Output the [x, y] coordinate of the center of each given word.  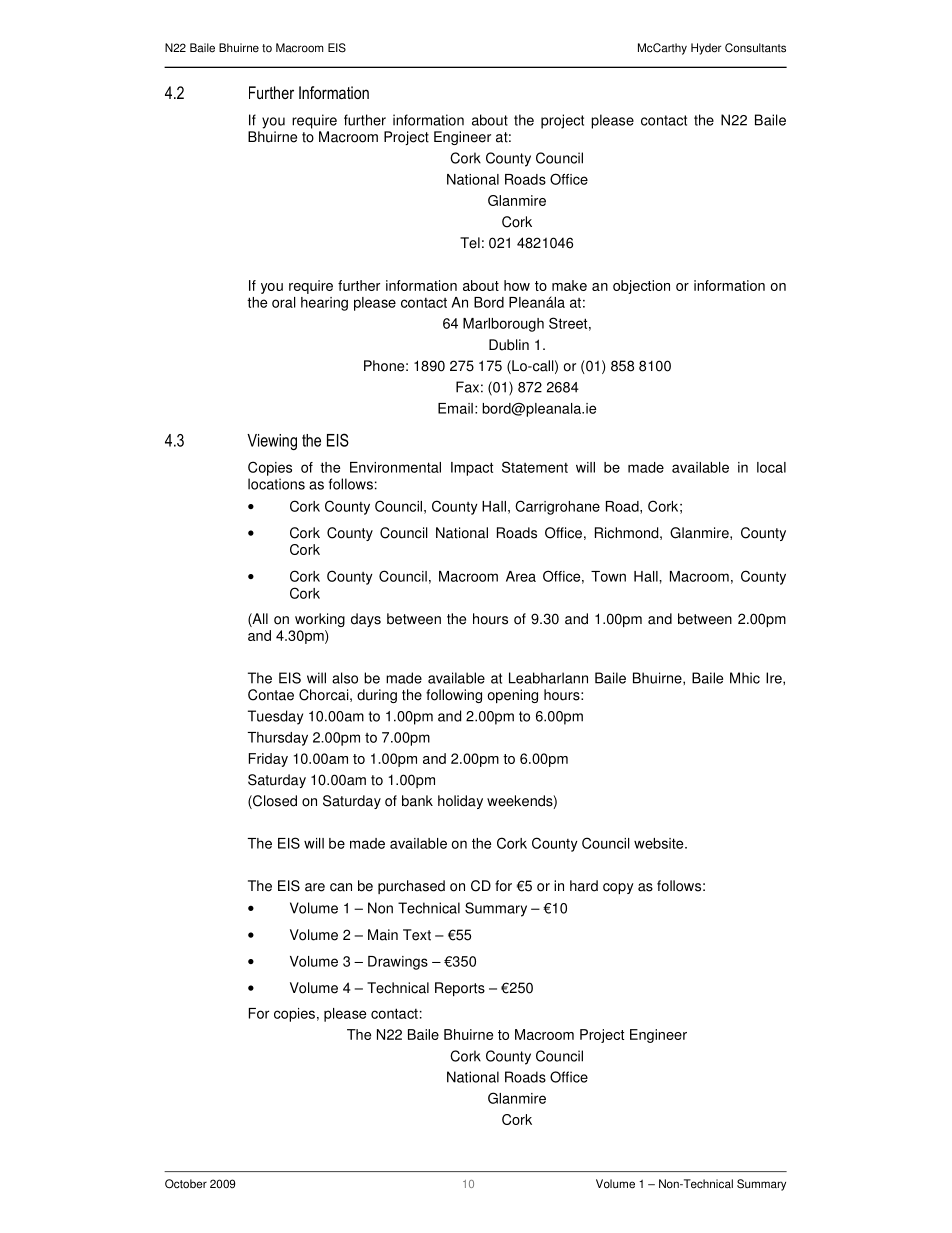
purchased [411, 887]
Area [521, 576]
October [186, 1184]
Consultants [755, 48]
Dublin [509, 345]
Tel [470, 243]
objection [641, 287]
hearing [324, 304]
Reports [460, 989]
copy [618, 888]
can [341, 887]
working [320, 620]
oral [284, 302]
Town [608, 576]
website [660, 843]
